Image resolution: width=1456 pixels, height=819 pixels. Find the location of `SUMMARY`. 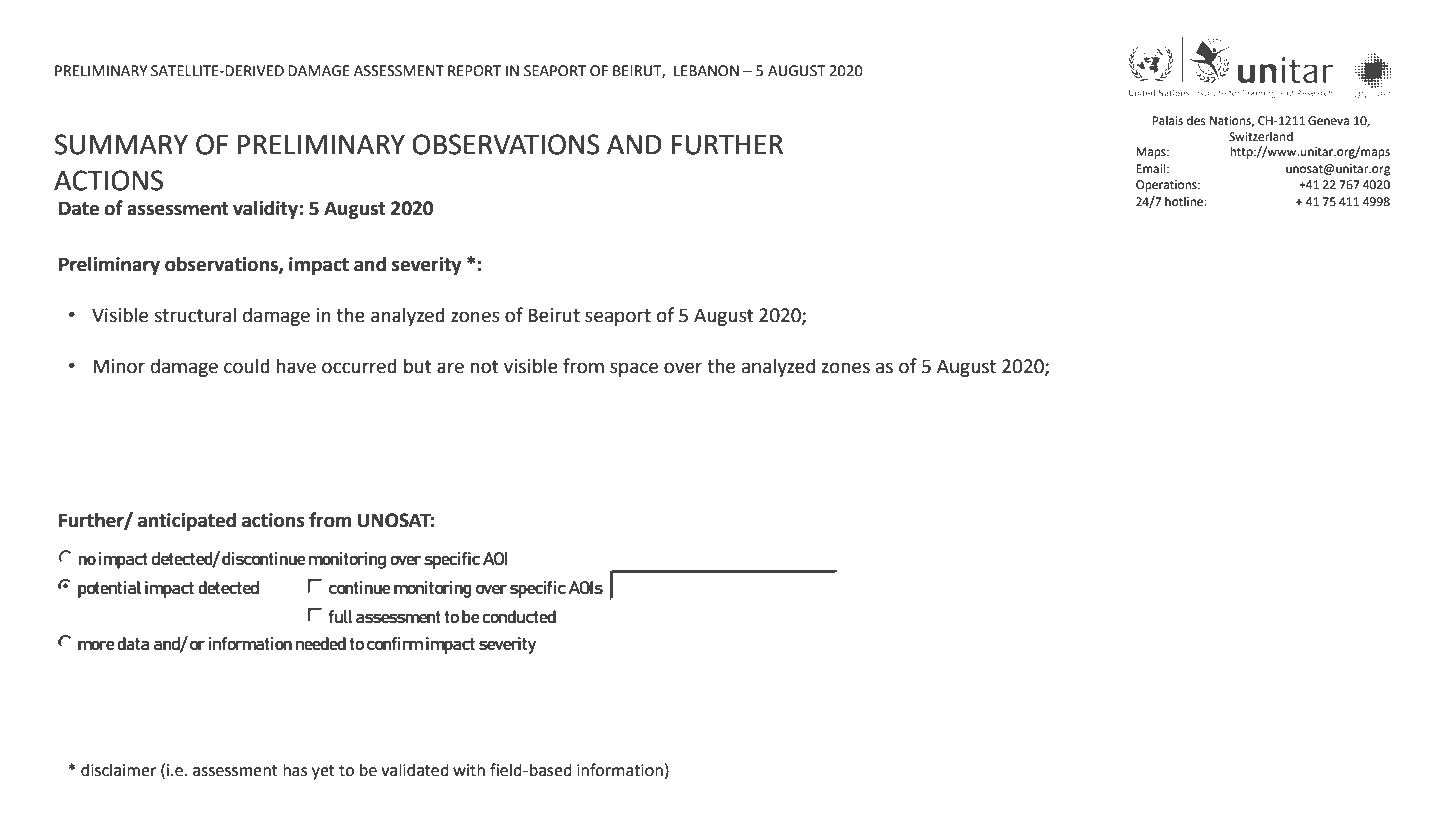

SUMMARY is located at coordinates (121, 144).
